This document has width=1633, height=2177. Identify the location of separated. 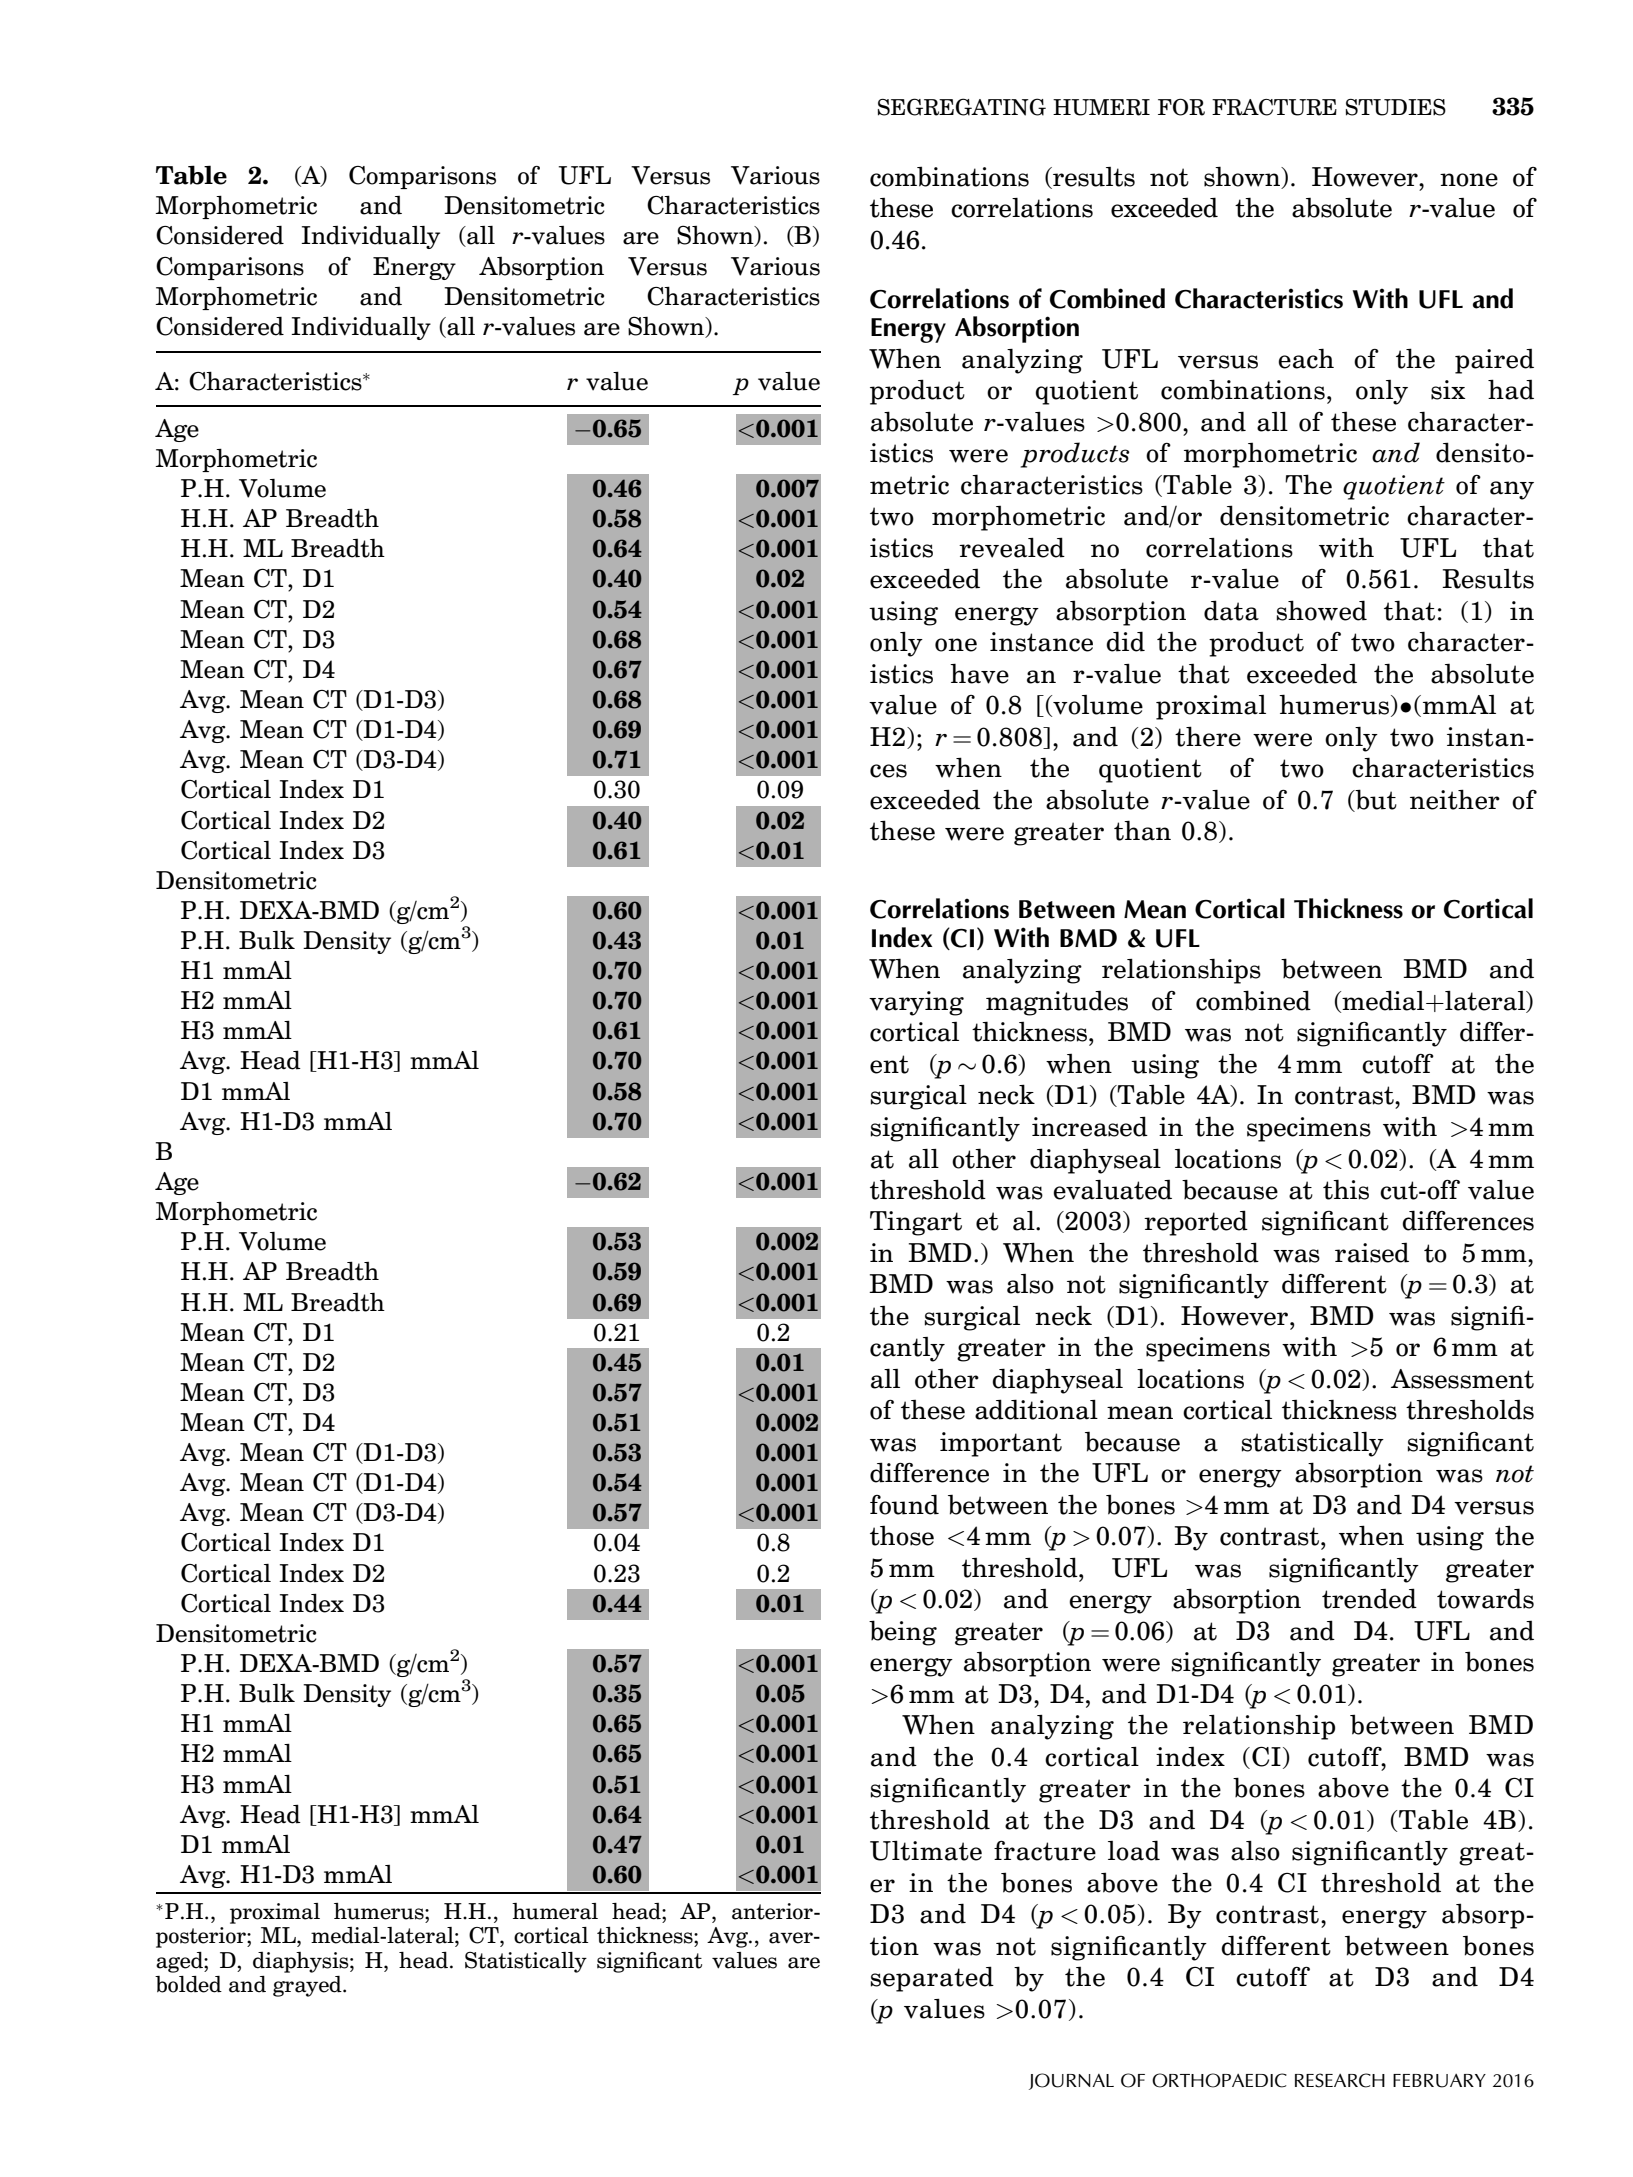
(932, 1979).
